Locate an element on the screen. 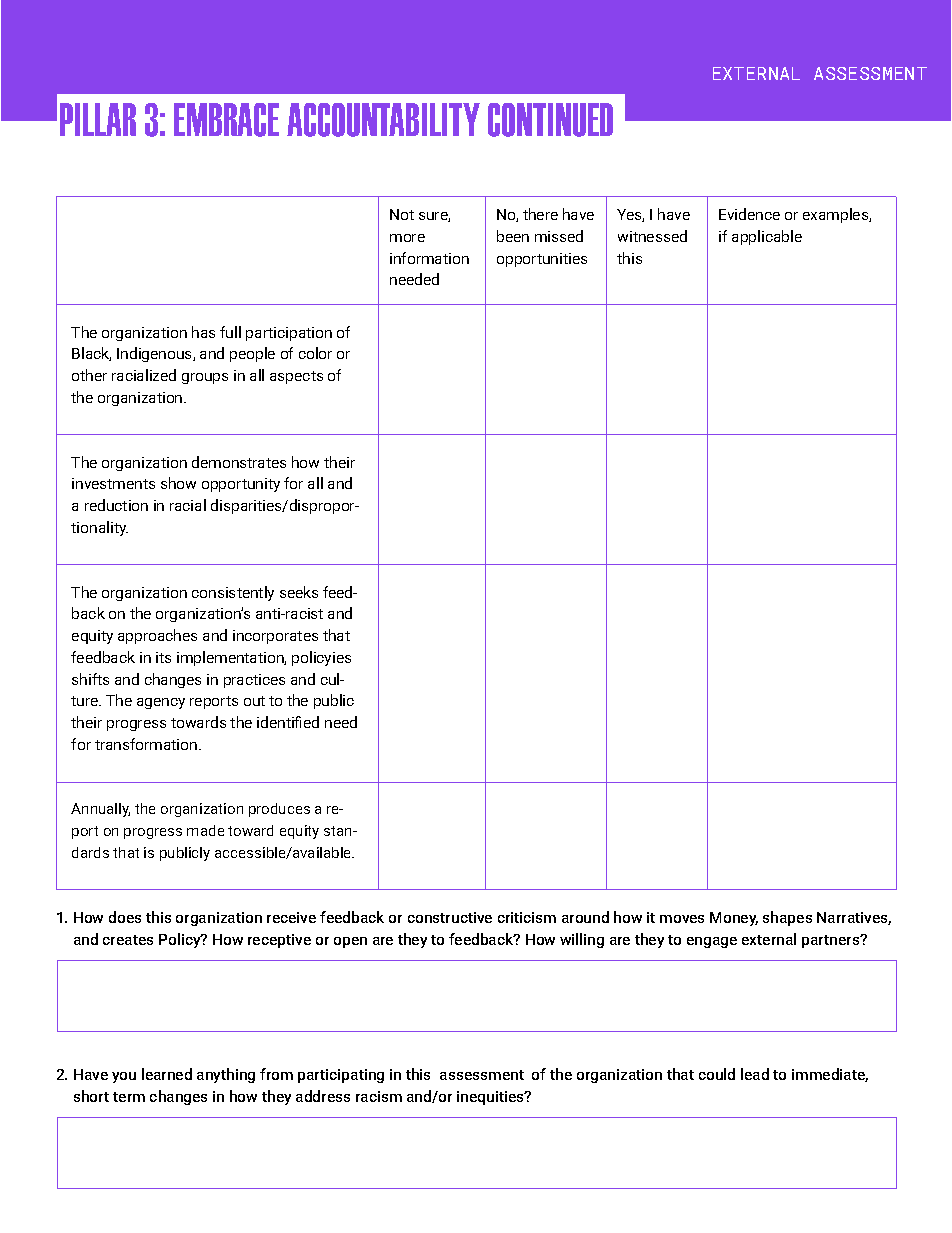 The height and width of the screenshot is (1233, 952). made is located at coordinates (205, 830).
